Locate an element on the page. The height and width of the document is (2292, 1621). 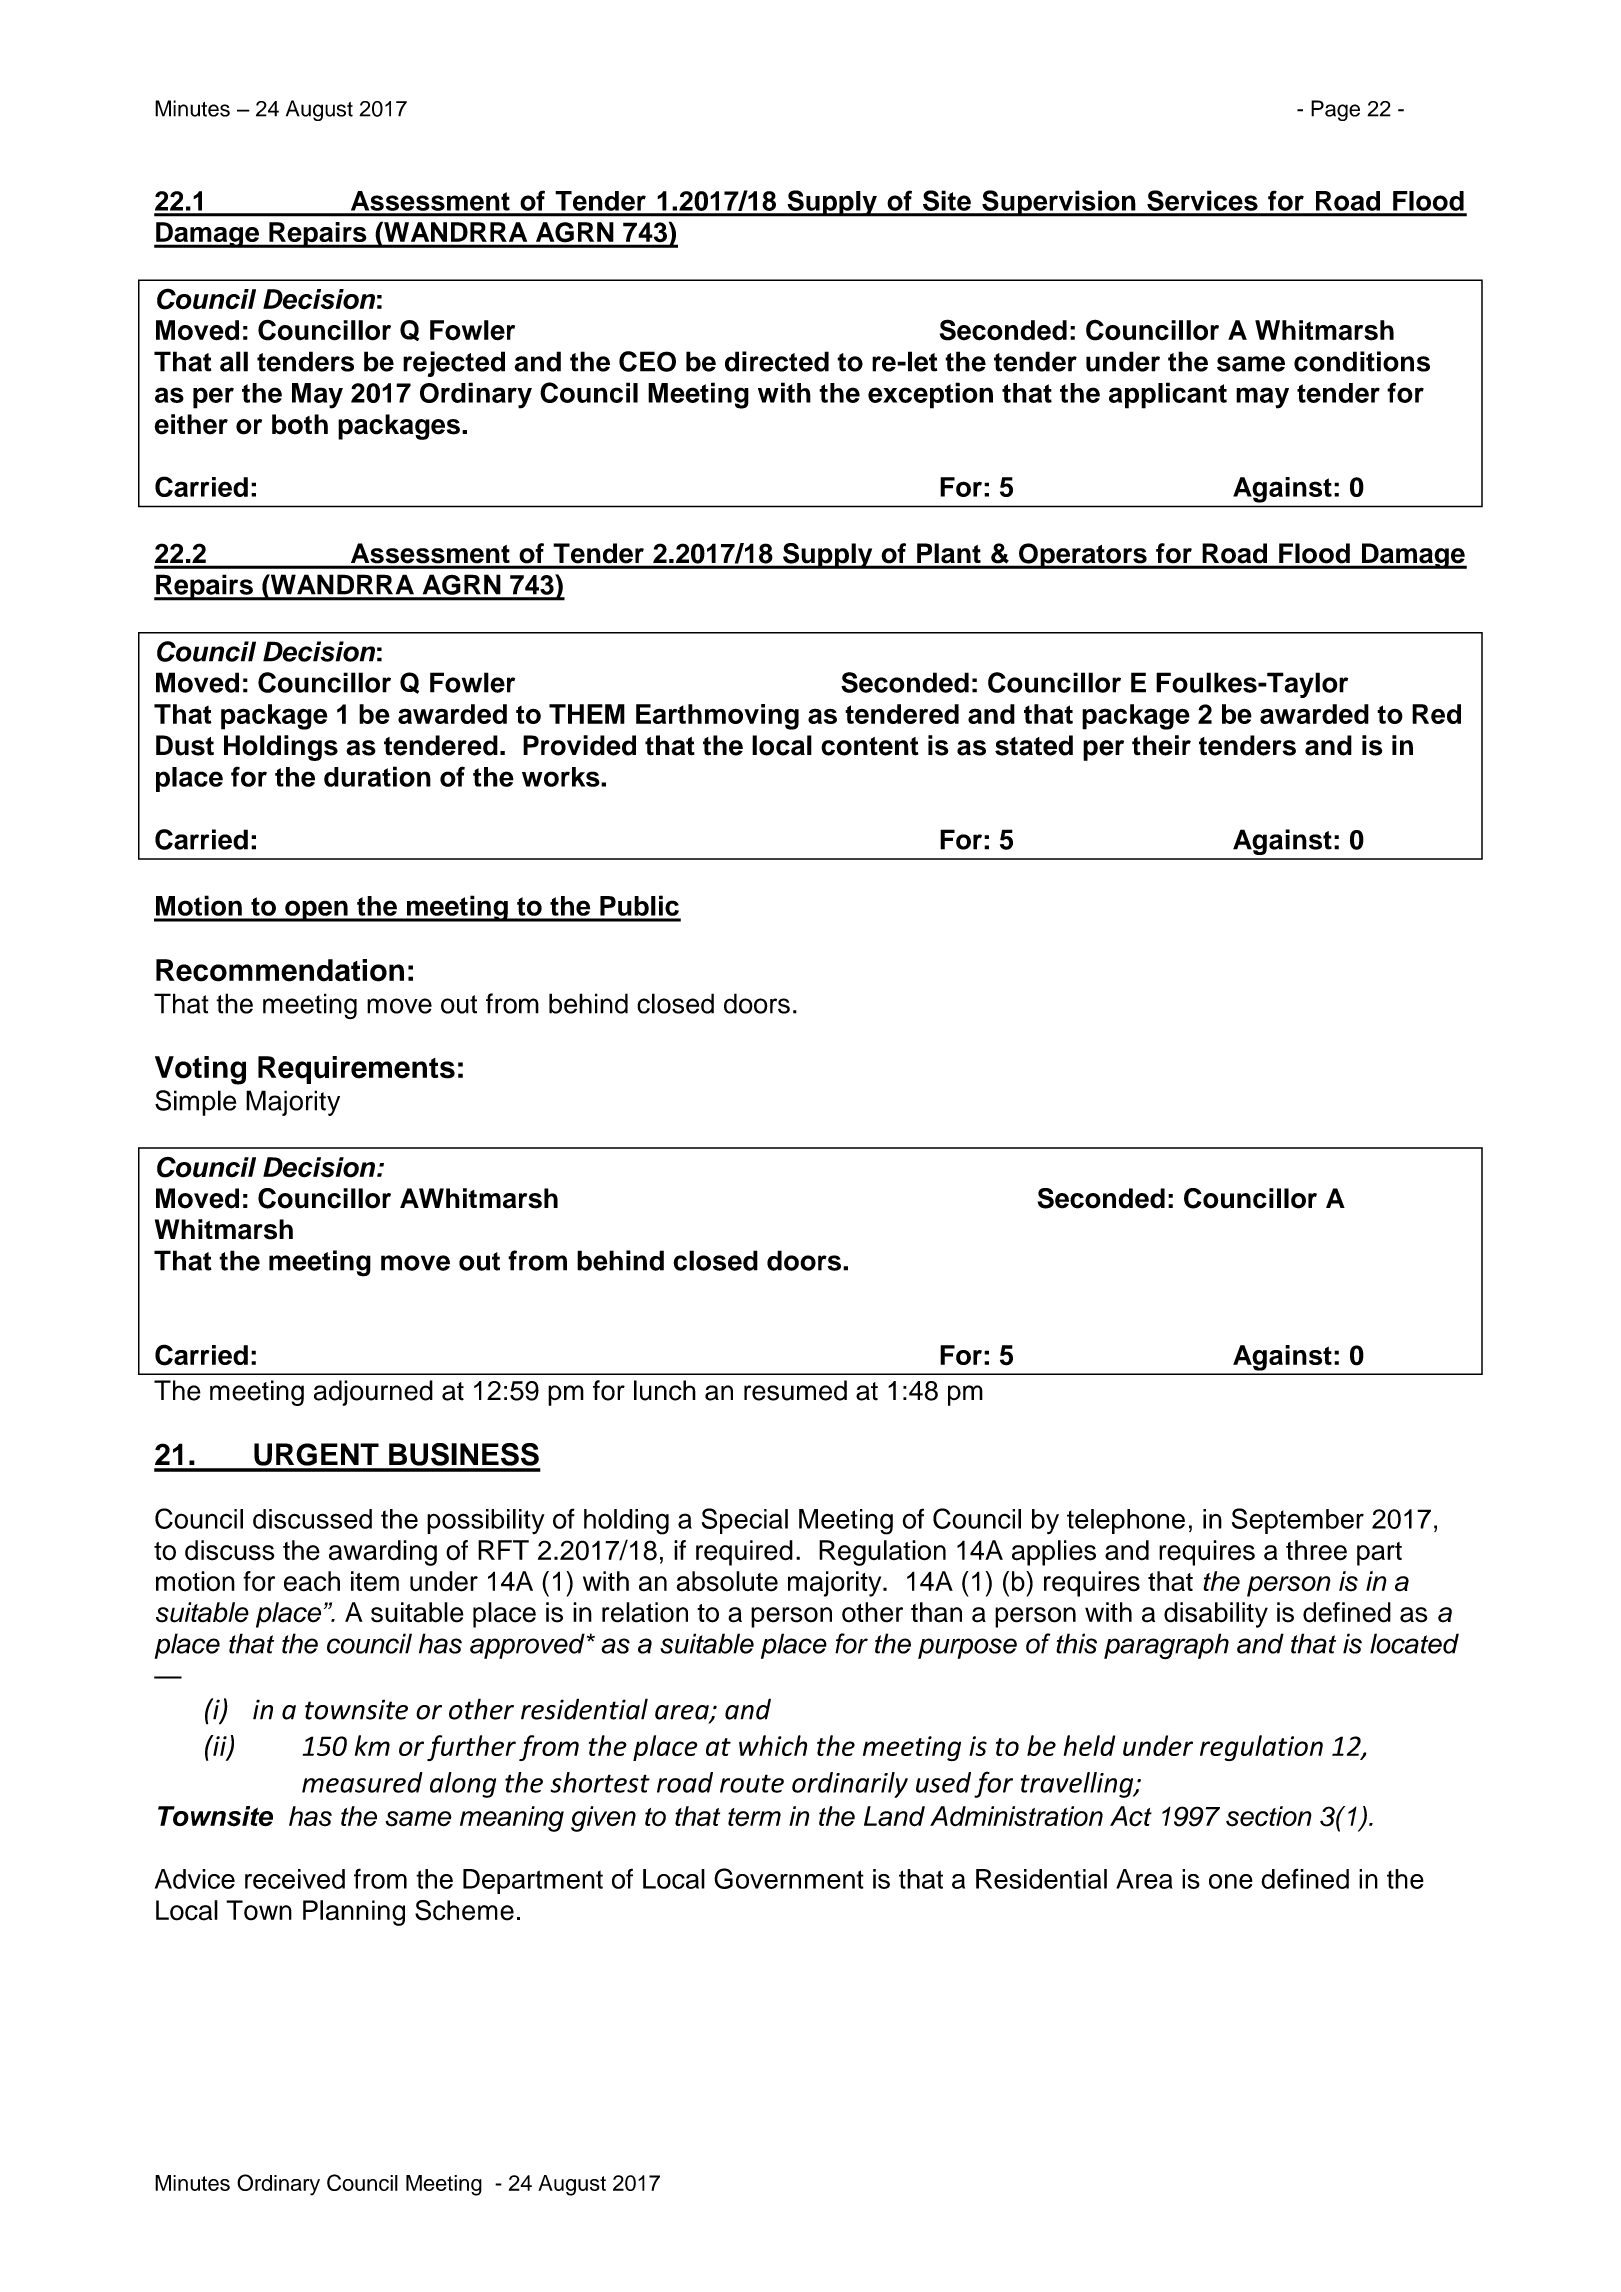
resumed is located at coordinates (795, 1390).
